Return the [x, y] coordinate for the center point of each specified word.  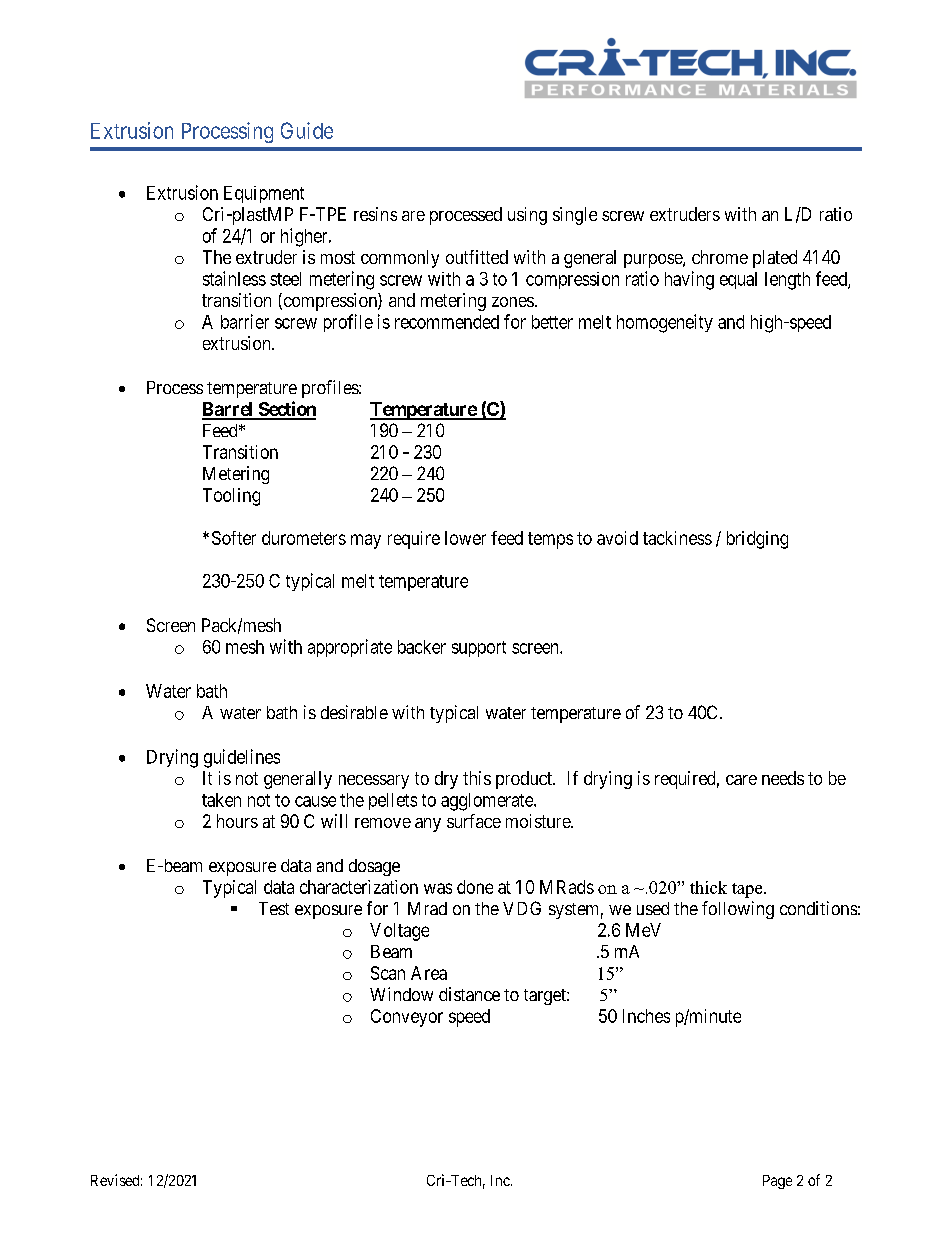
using [527, 216]
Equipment [264, 194]
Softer [234, 538]
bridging [757, 540]
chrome [720, 257]
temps [550, 540]
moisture [539, 821]
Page [777, 1182]
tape [748, 890]
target [546, 997]
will [334, 821]
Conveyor [407, 1018]
